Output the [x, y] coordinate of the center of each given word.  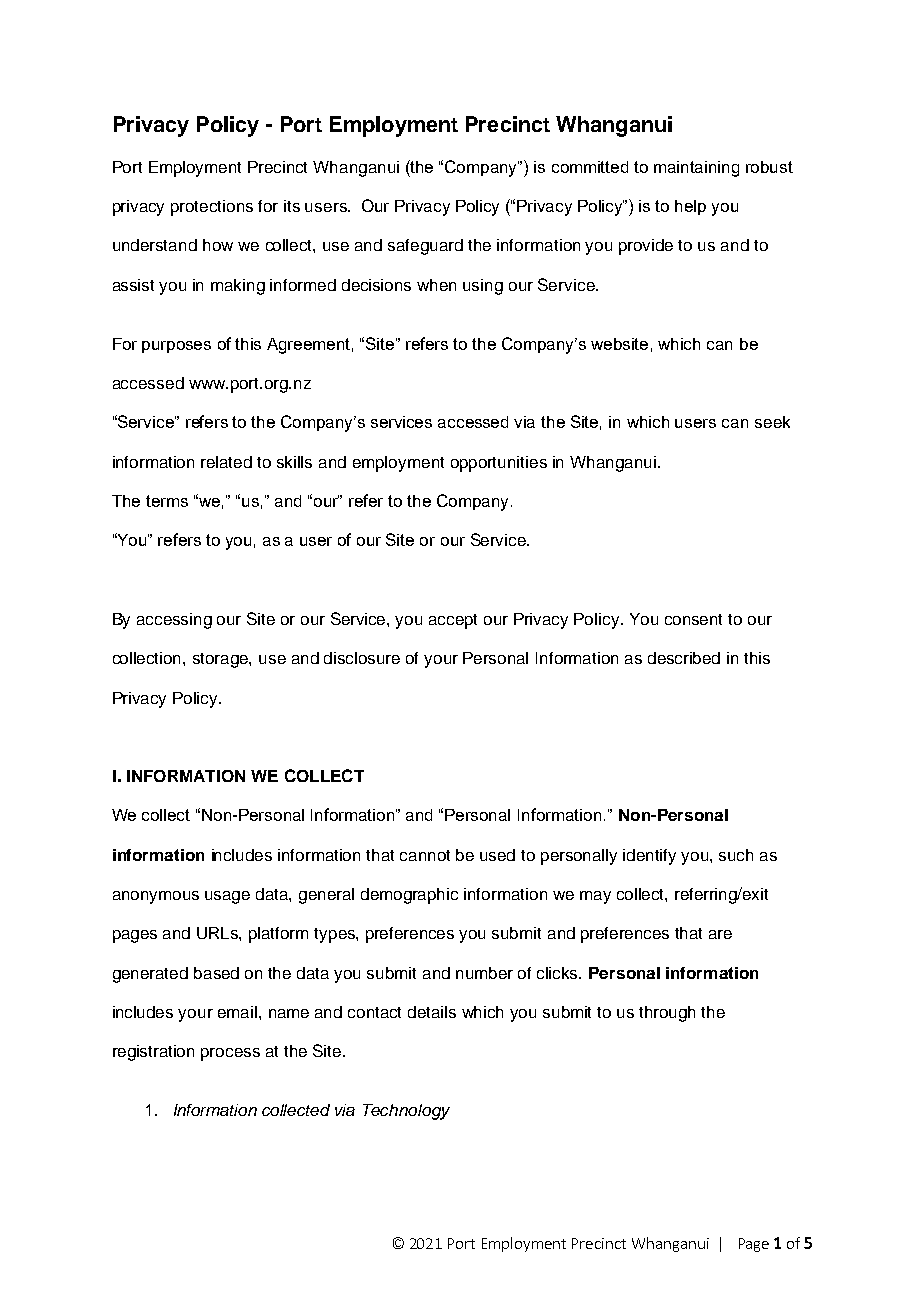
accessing [174, 621]
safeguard [425, 247]
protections [212, 208]
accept [453, 621]
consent [693, 619]
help [690, 207]
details [432, 1012]
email [237, 1012]
